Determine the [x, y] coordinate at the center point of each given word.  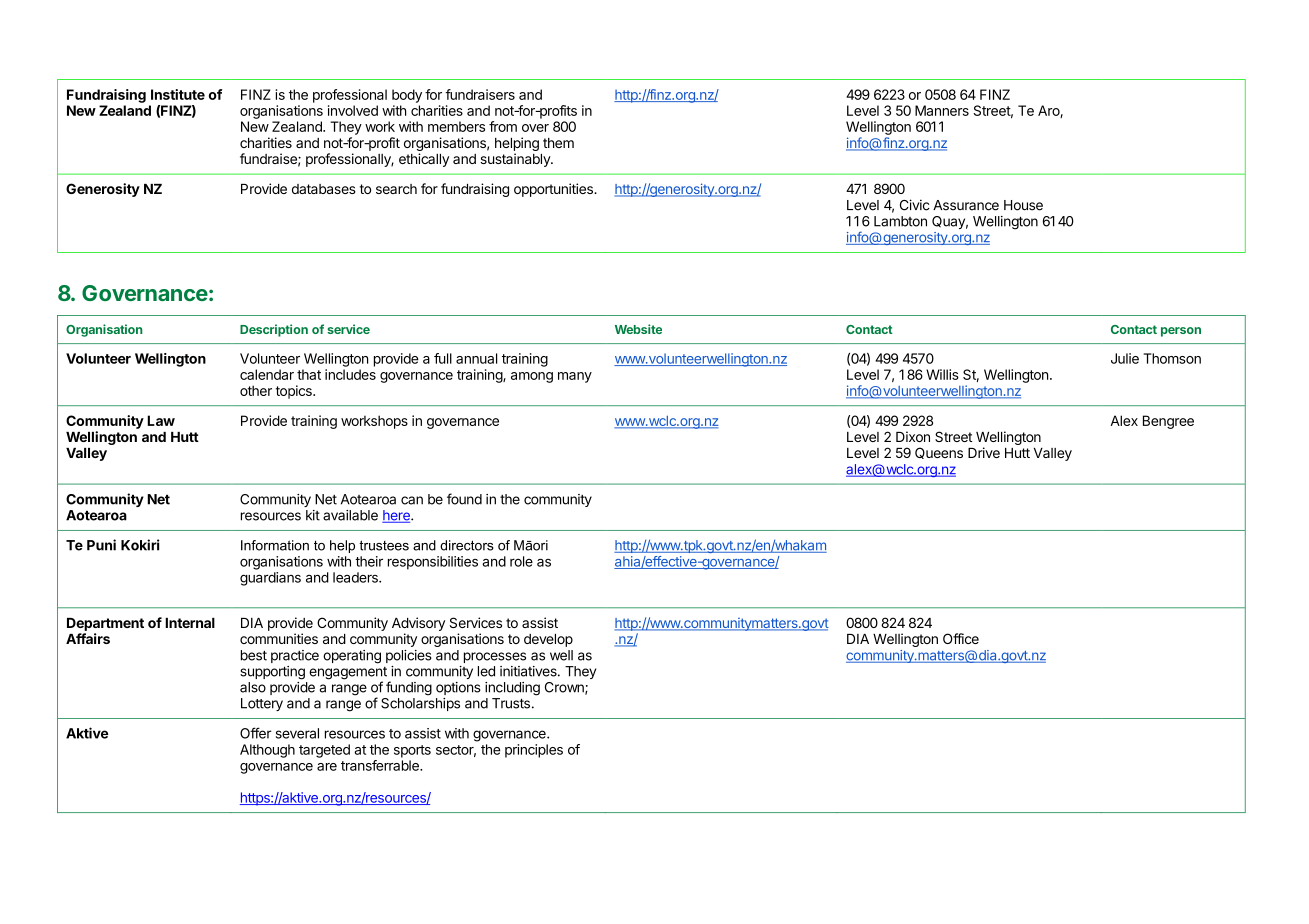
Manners [942, 110]
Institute [178, 94]
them [558, 143]
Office [961, 638]
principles [534, 751]
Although [267, 751]
